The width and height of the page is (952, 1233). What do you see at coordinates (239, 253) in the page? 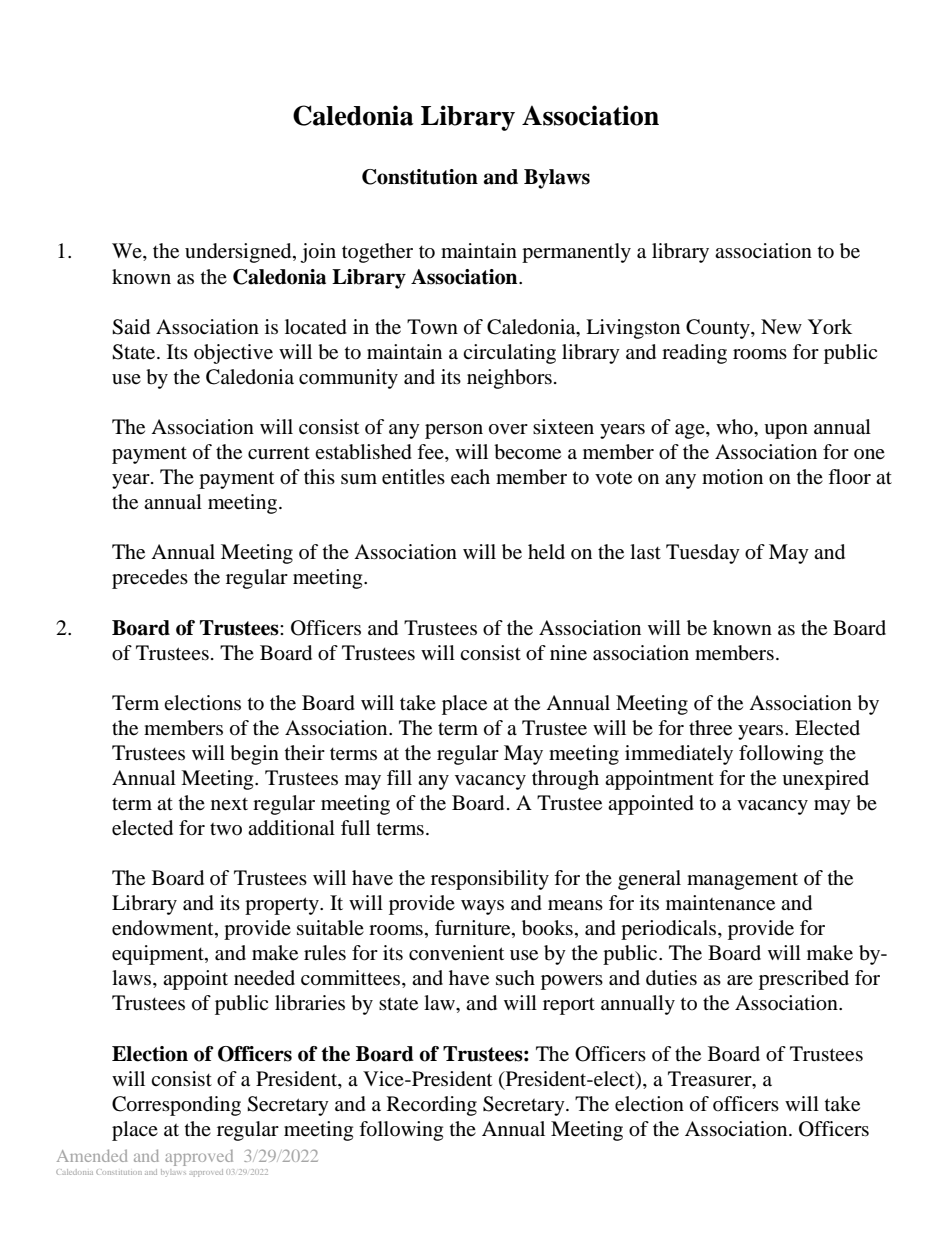
I see `undersigned` at bounding box center [239, 253].
